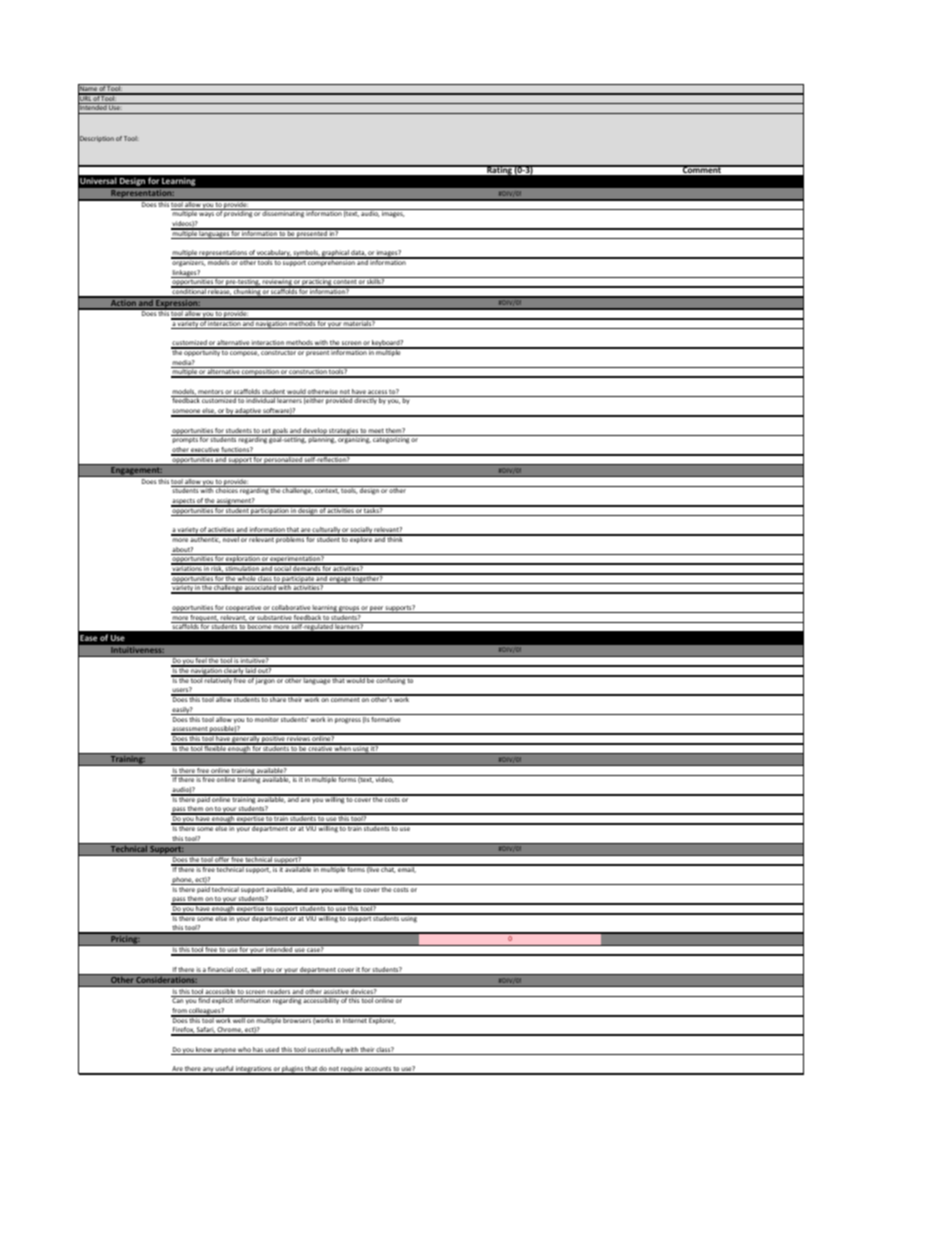 The height and width of the screenshot is (1233, 952). What do you see at coordinates (388, 869) in the screenshot?
I see `chat` at bounding box center [388, 869].
